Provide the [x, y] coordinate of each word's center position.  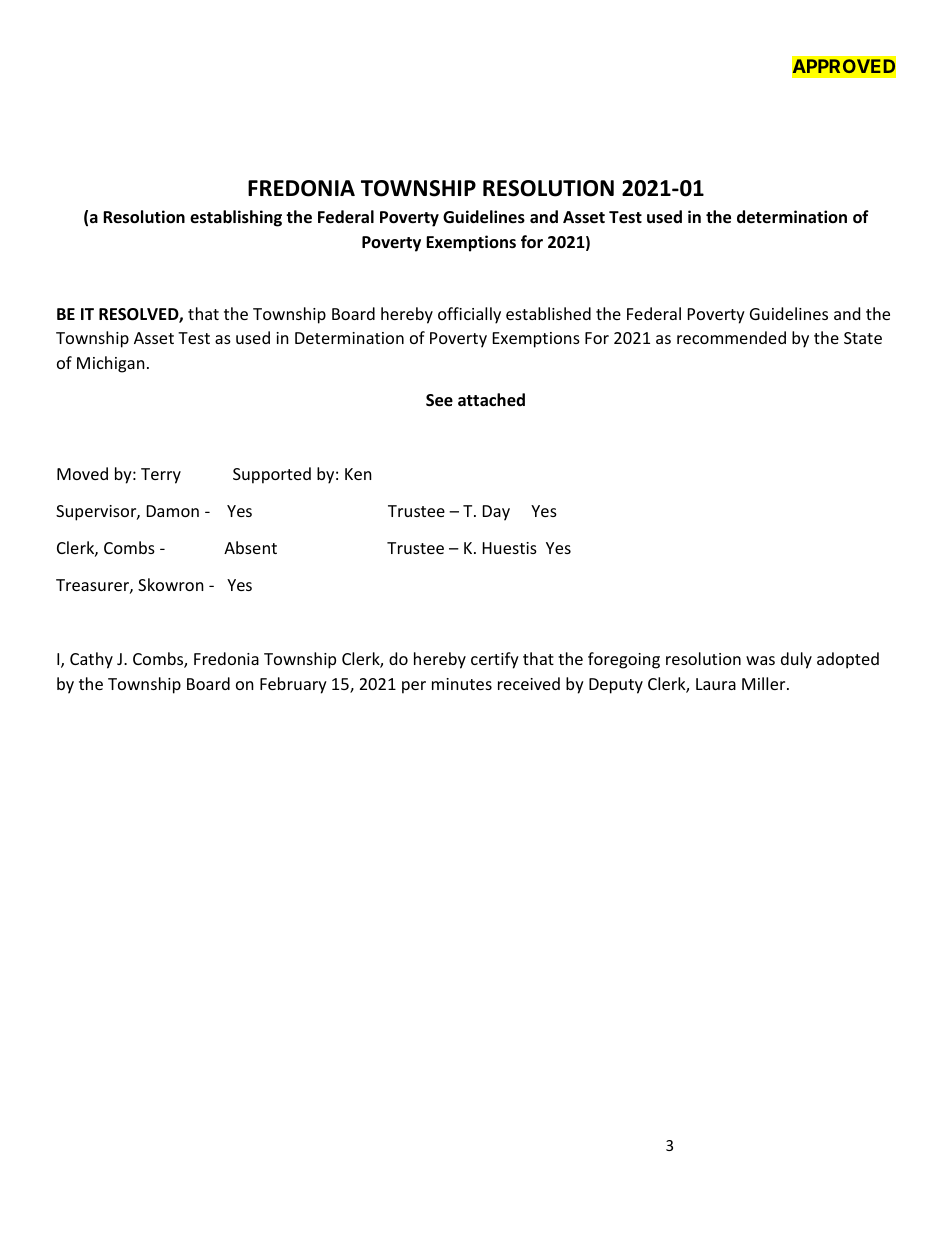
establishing [236, 218]
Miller [765, 683]
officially [469, 315]
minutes [462, 684]
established [548, 313]
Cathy [91, 660]
